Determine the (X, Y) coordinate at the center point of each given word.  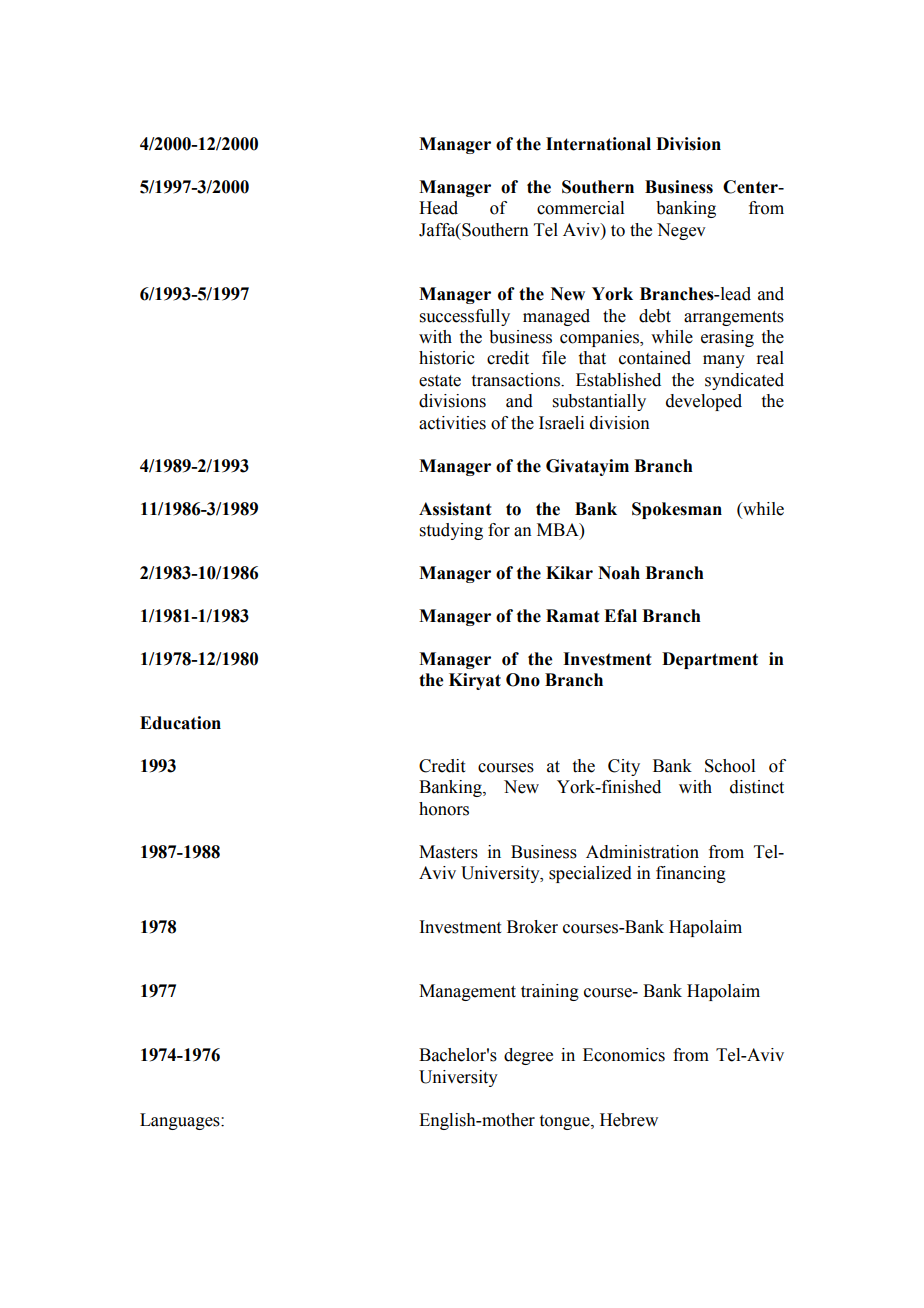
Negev (681, 231)
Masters (448, 852)
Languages (181, 1121)
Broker (532, 927)
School (730, 766)
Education (180, 723)
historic (447, 358)
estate (440, 381)
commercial (580, 208)
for (499, 530)
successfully (465, 317)
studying (451, 531)
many (724, 361)
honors (444, 809)
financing (691, 874)
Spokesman (677, 510)
